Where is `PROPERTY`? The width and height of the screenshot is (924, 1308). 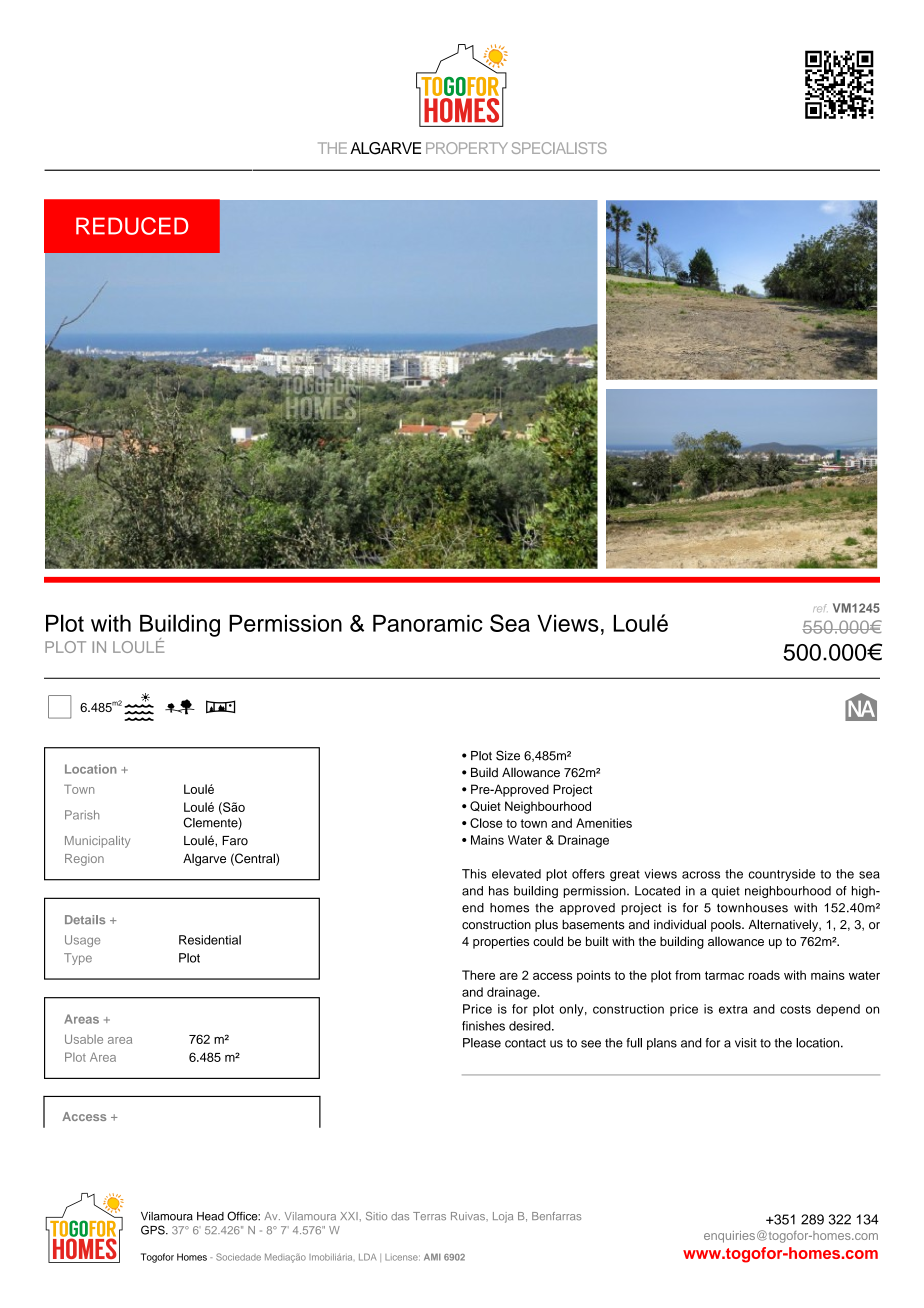 PROPERTY is located at coordinates (467, 148).
